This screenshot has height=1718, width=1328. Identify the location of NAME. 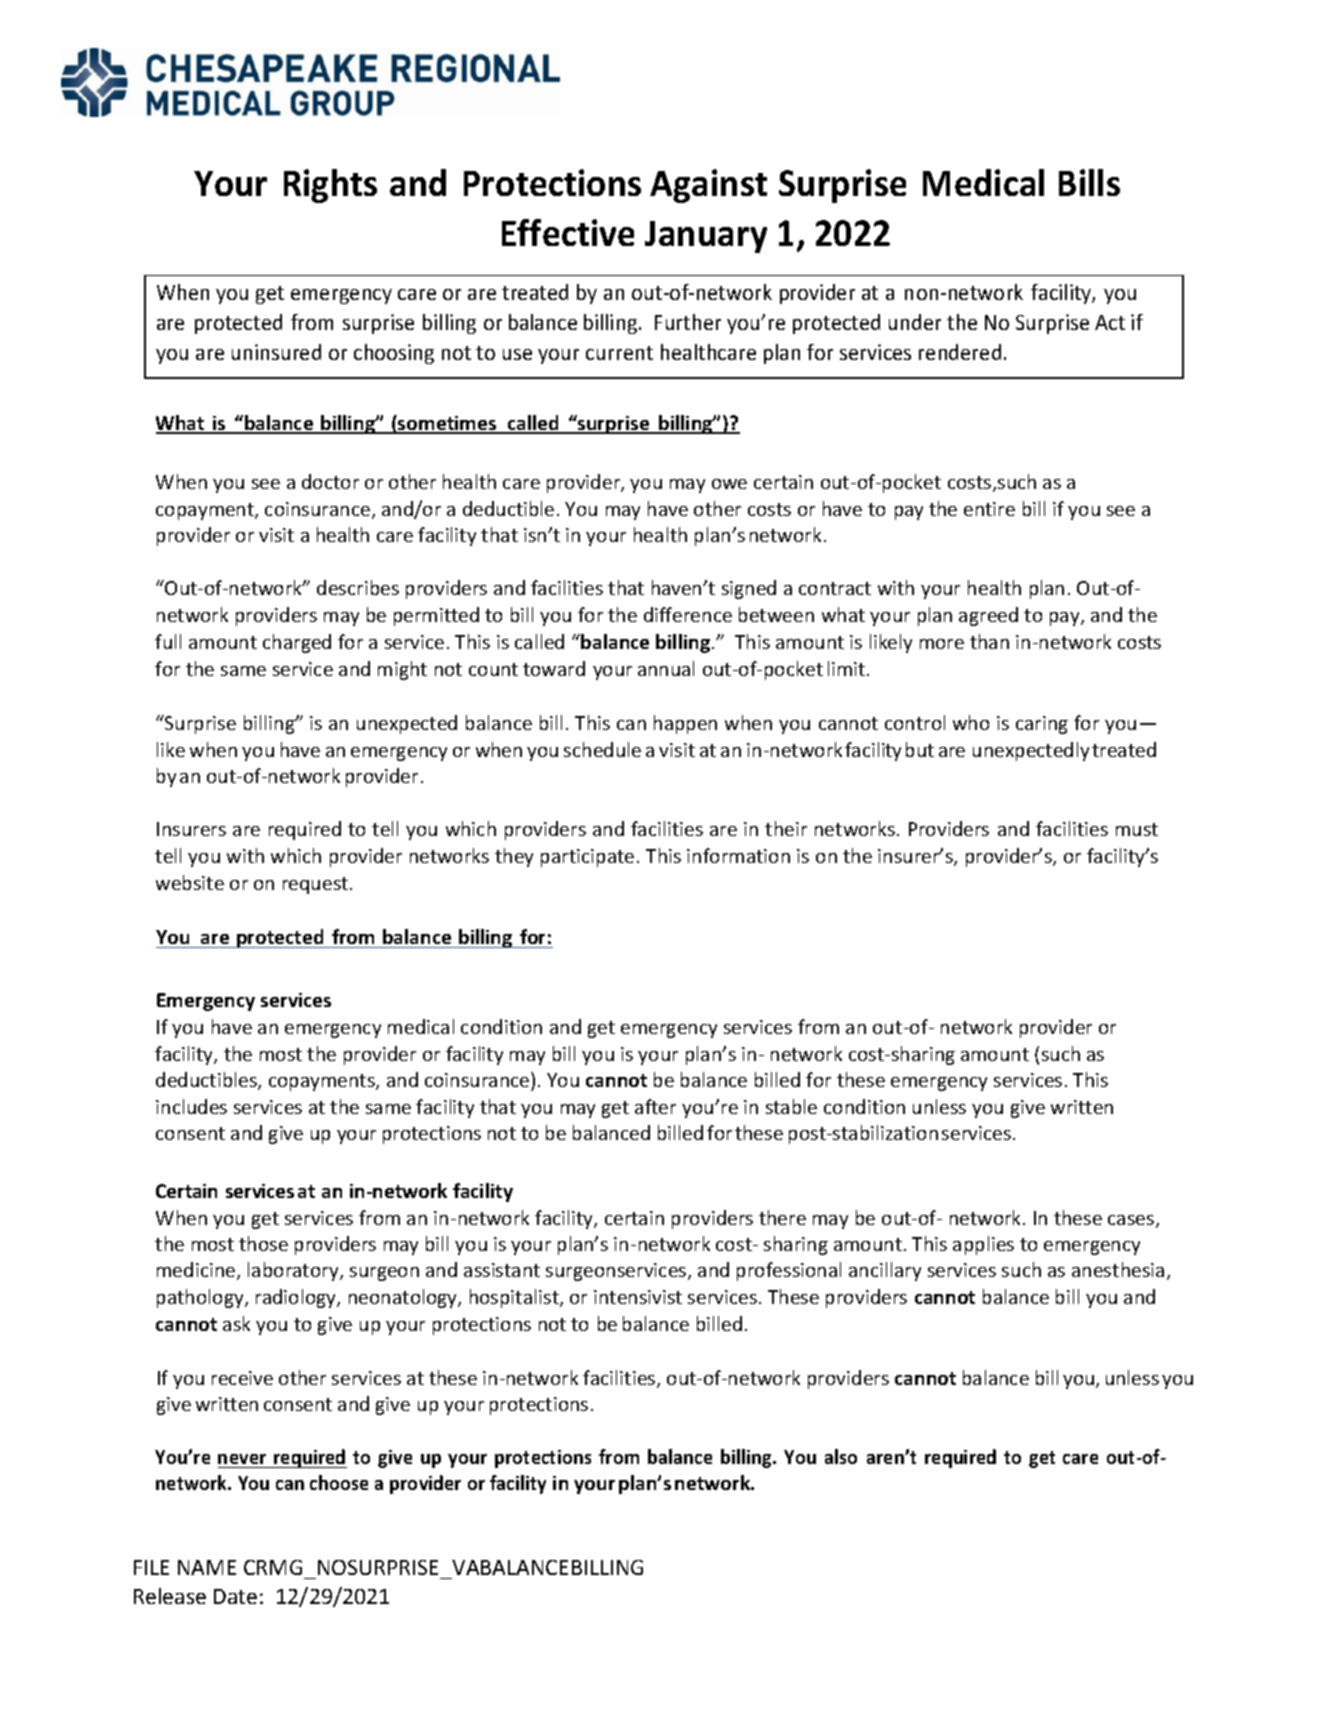
(207, 1567).
